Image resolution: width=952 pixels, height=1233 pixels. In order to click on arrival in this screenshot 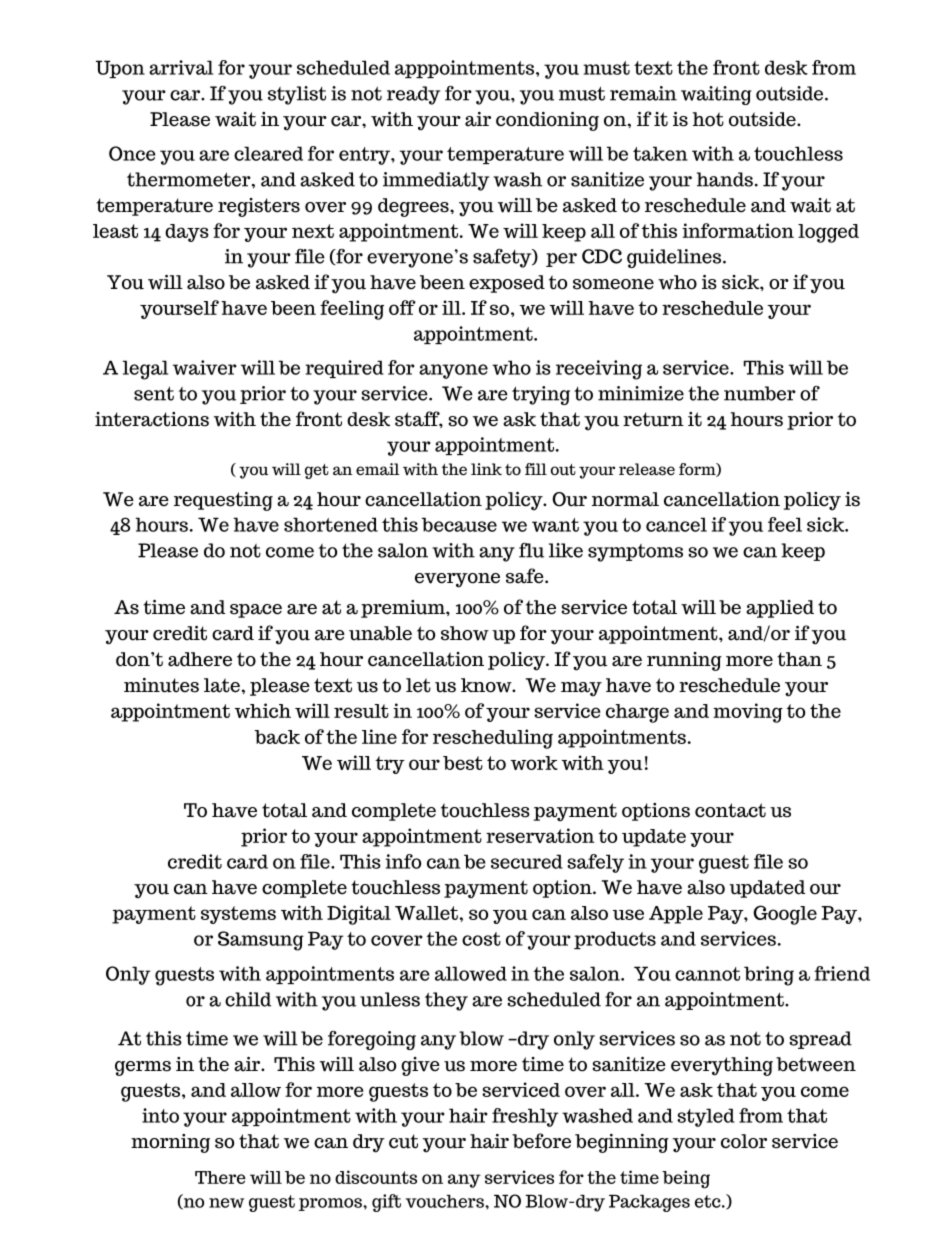, I will do `click(181, 67)`.
